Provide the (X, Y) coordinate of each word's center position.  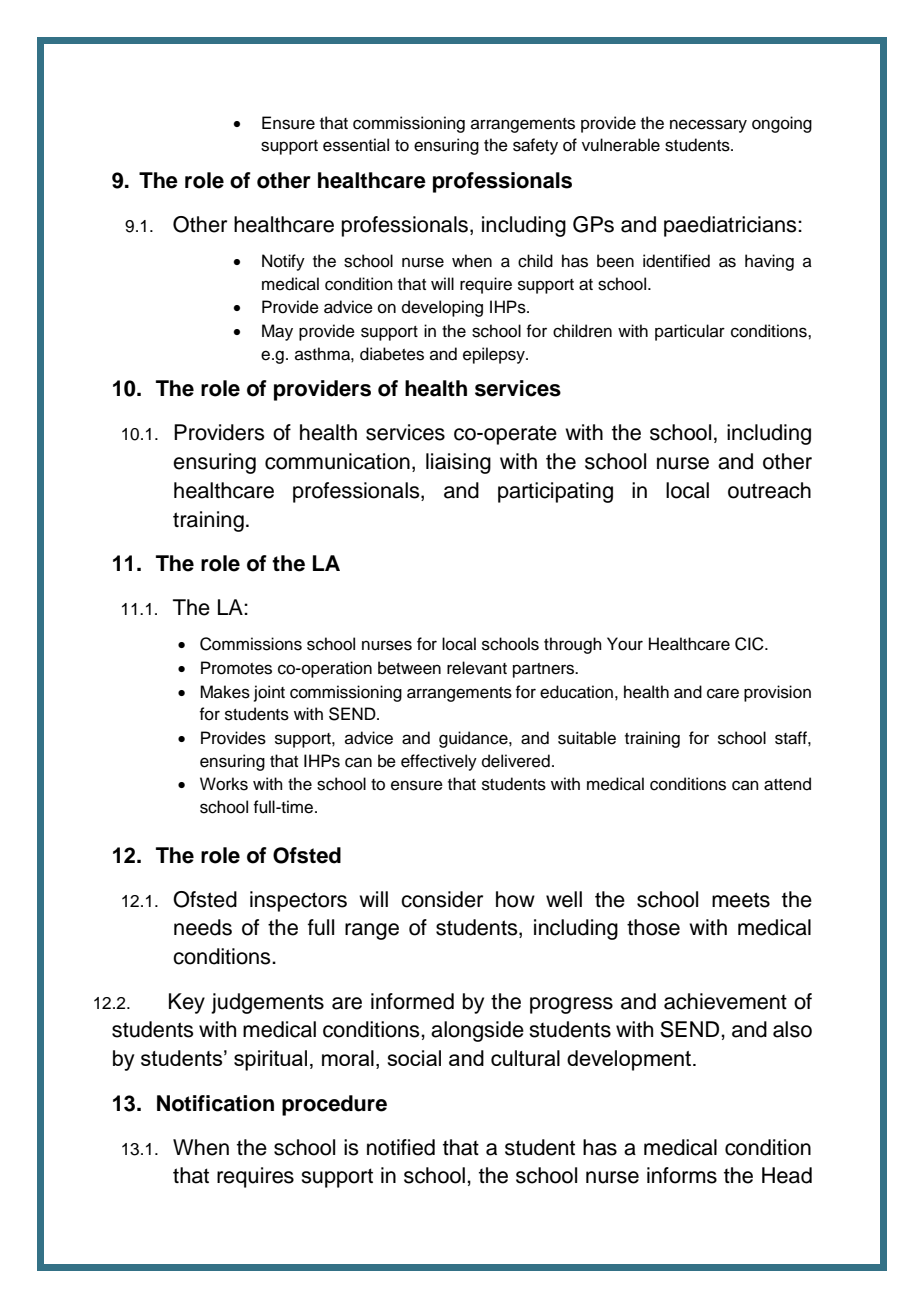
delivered (516, 761)
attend (787, 784)
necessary (708, 126)
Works (224, 784)
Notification (215, 1103)
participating (555, 492)
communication (337, 461)
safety (535, 146)
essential (356, 145)
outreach (769, 490)
